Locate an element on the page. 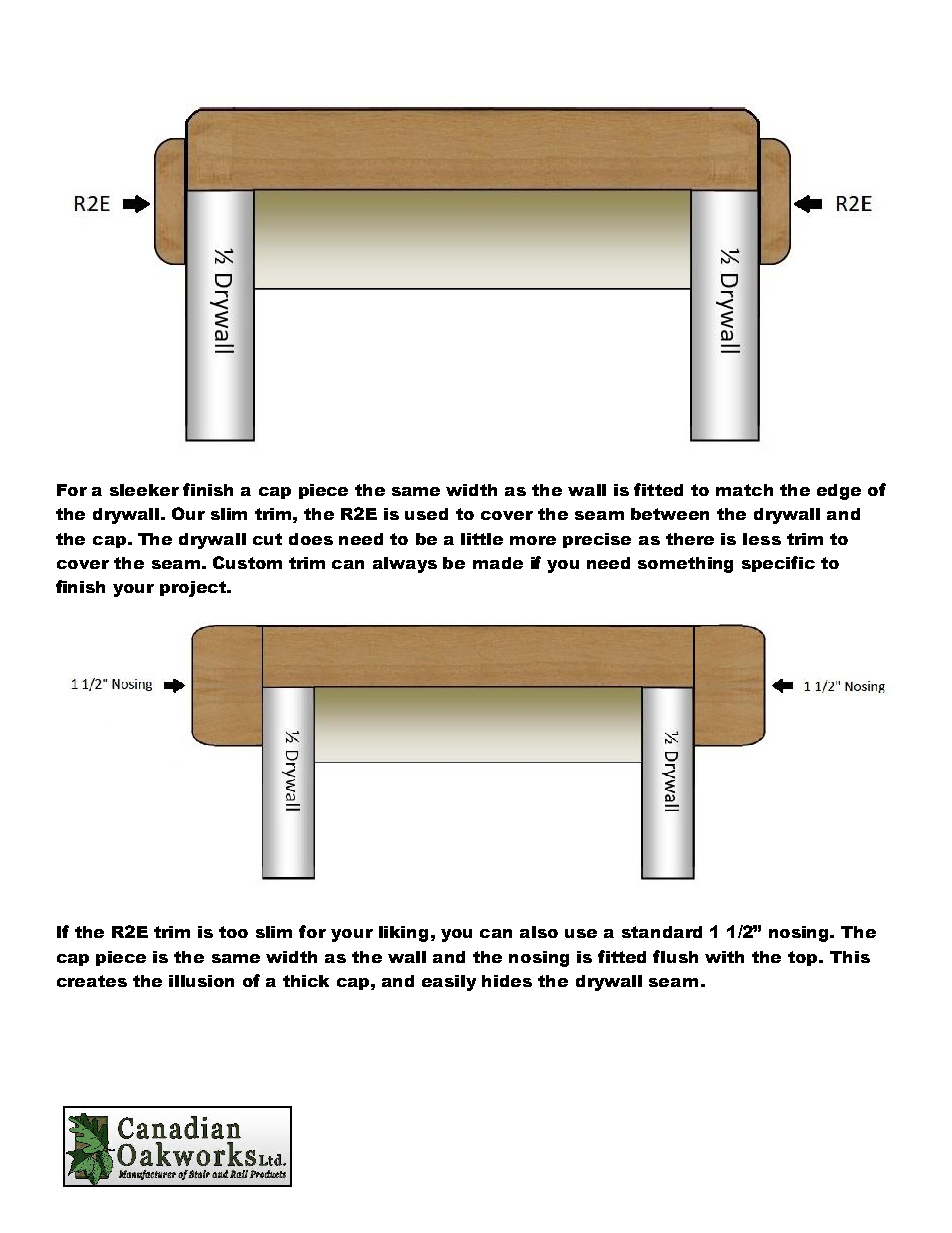 Image resolution: width=952 pixels, height=1233 pixels. sleeker is located at coordinates (144, 490).
